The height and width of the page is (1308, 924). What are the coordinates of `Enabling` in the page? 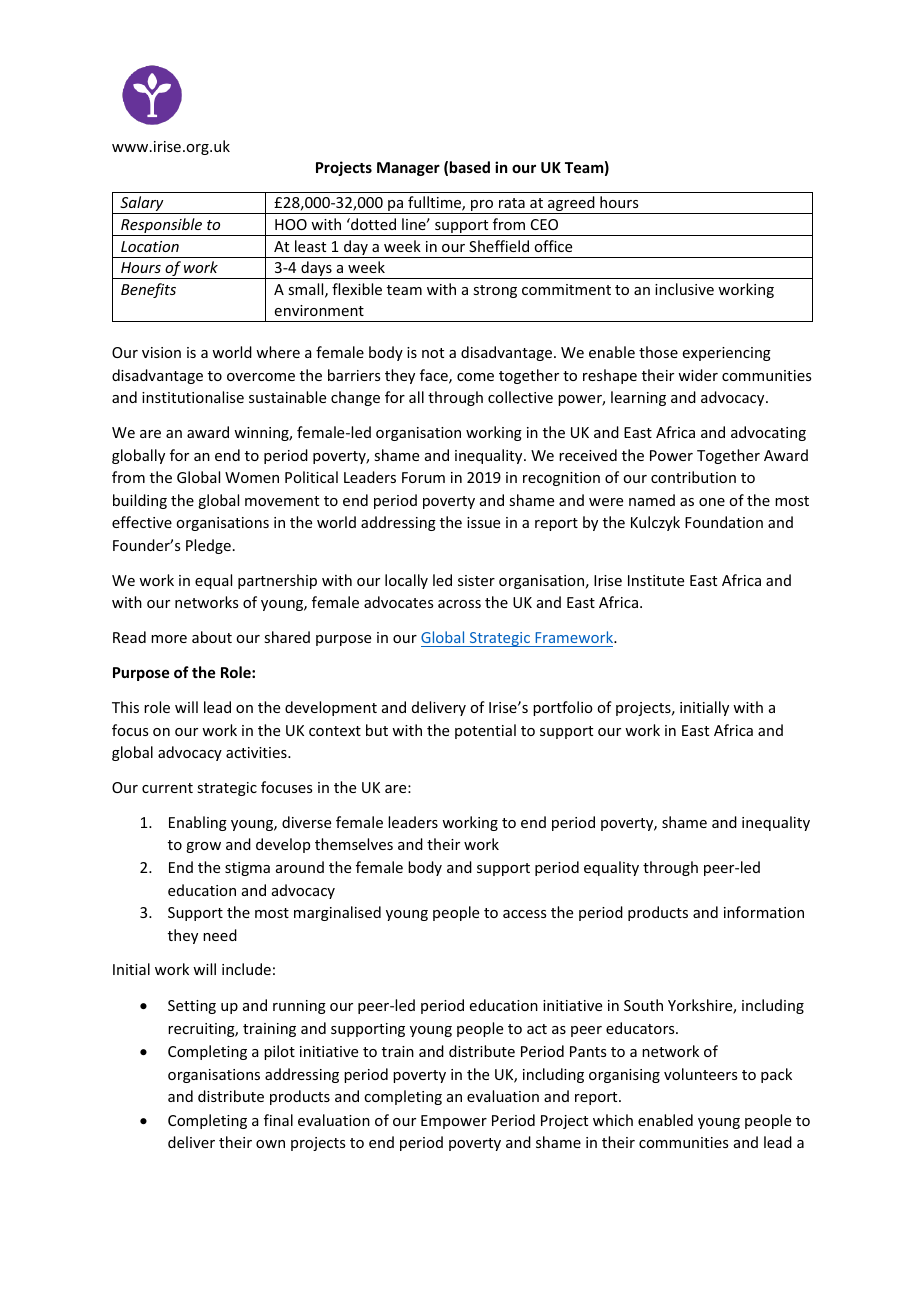 It's located at (198, 823).
